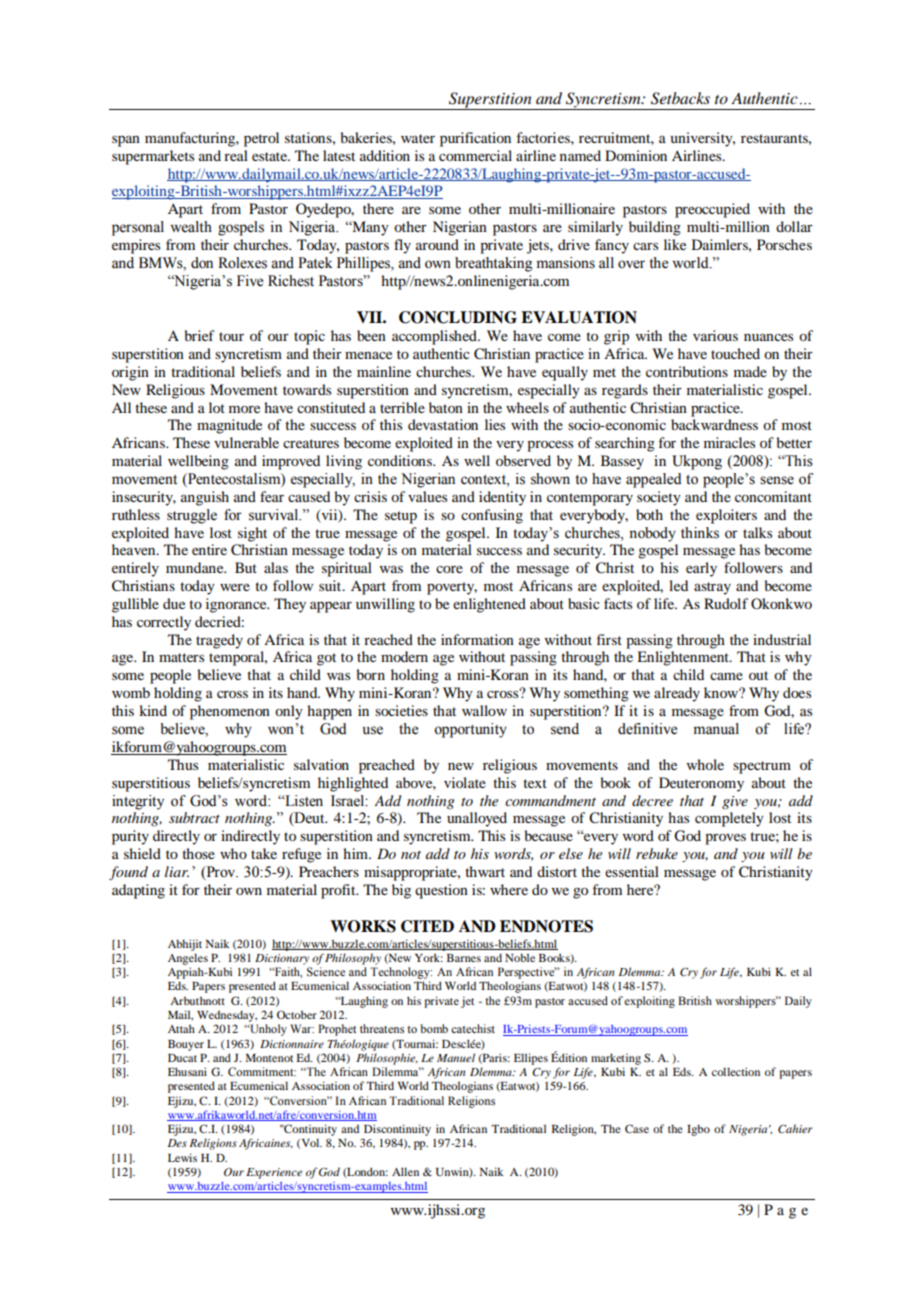 This screenshot has width=924, height=1307. I want to click on Igbo, so click(698, 1130).
